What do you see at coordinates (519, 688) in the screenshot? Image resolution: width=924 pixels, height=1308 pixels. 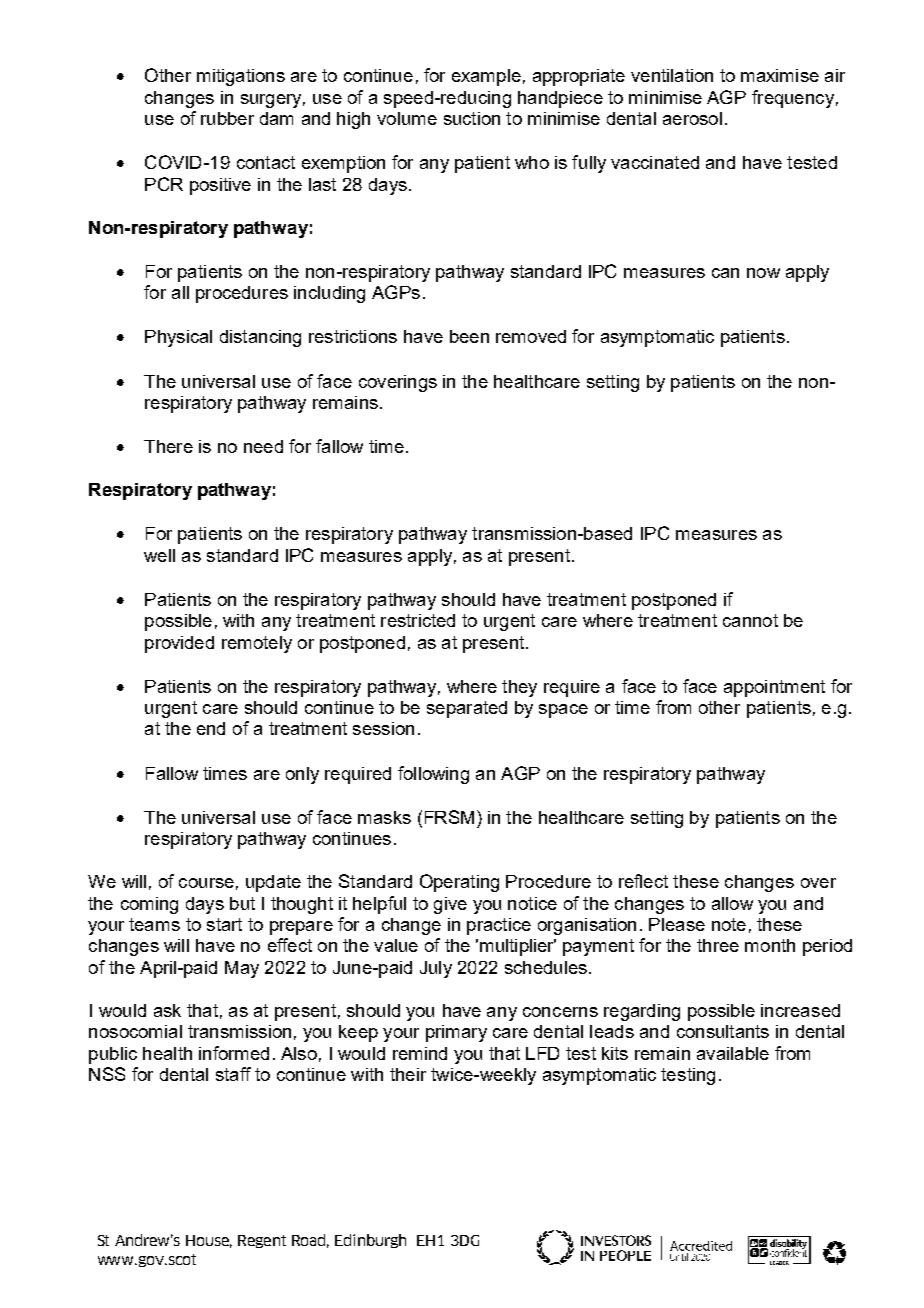 I see `they` at bounding box center [519, 688].
